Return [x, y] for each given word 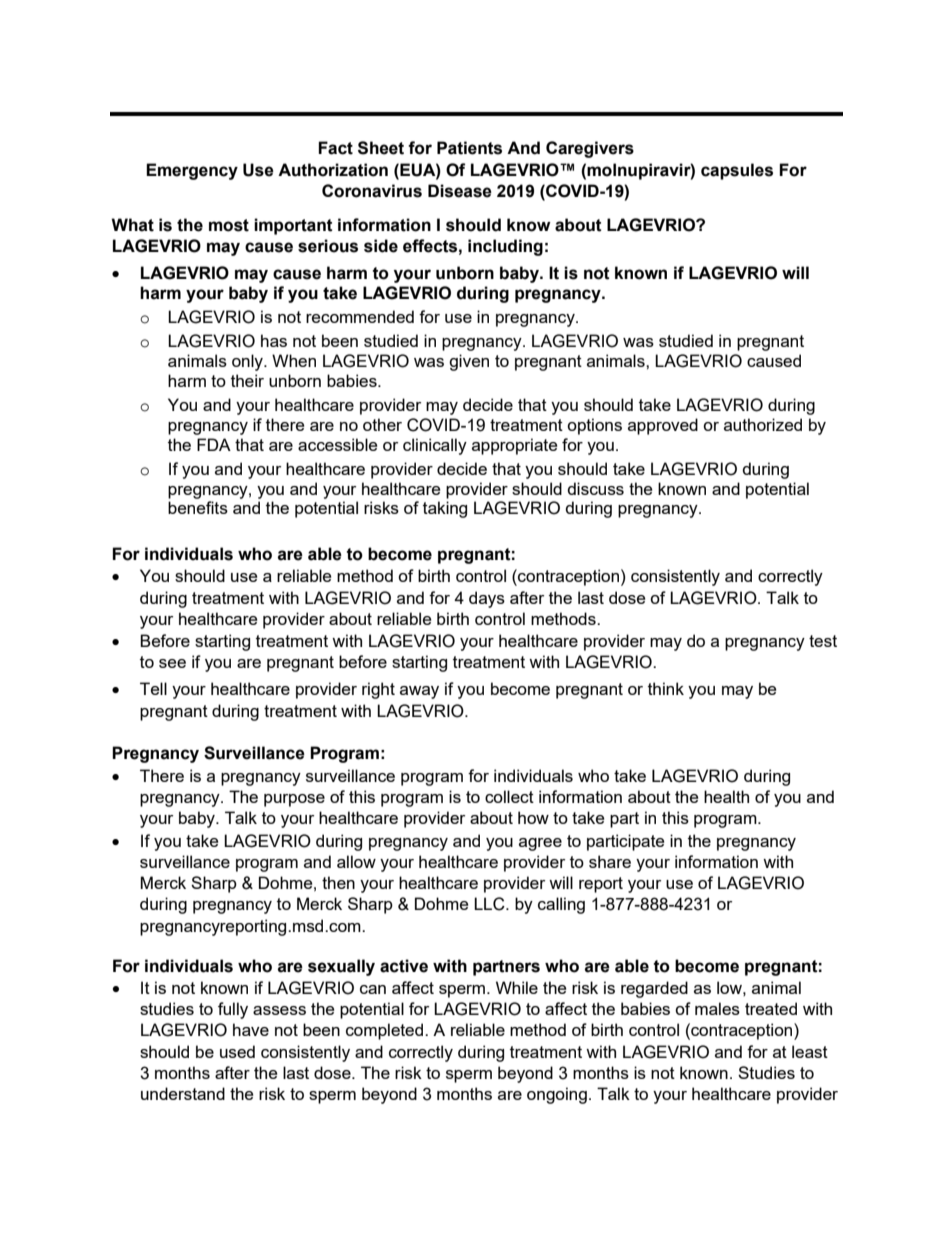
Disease [460, 191]
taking [445, 509]
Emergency [192, 171]
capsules [737, 171]
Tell [153, 688]
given [469, 362]
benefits [198, 507]
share [610, 861]
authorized [763, 424]
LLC [490, 904]
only [248, 362]
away [419, 692]
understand [183, 1093]
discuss [595, 488]
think [666, 688]
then [338, 882]
